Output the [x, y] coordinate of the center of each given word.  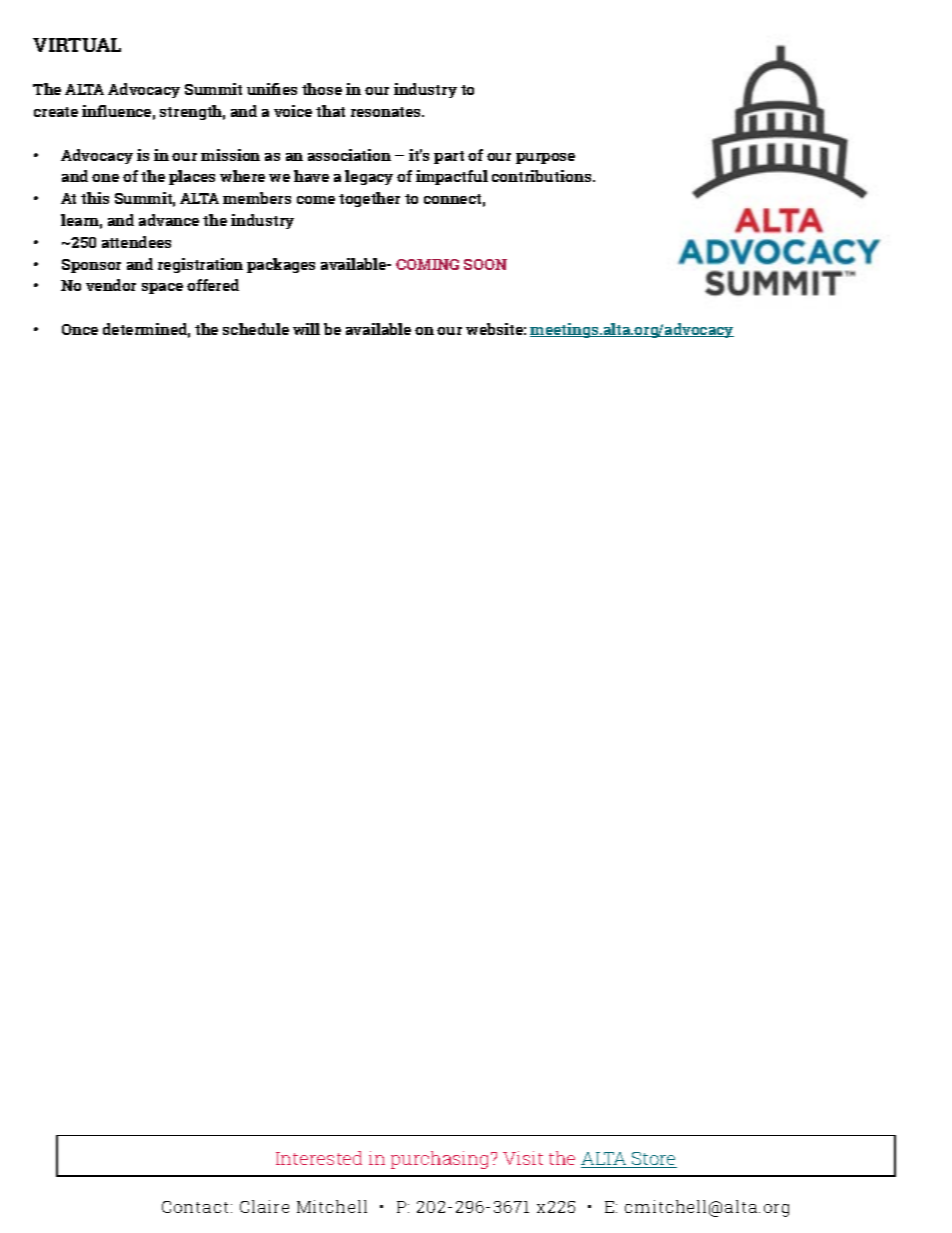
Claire [264, 1206]
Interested [319, 1158]
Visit [523, 1158]
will [306, 329]
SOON [485, 264]
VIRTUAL [77, 45]
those [322, 89]
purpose [545, 158]
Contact [195, 1207]
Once [80, 329]
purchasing [439, 1160]
